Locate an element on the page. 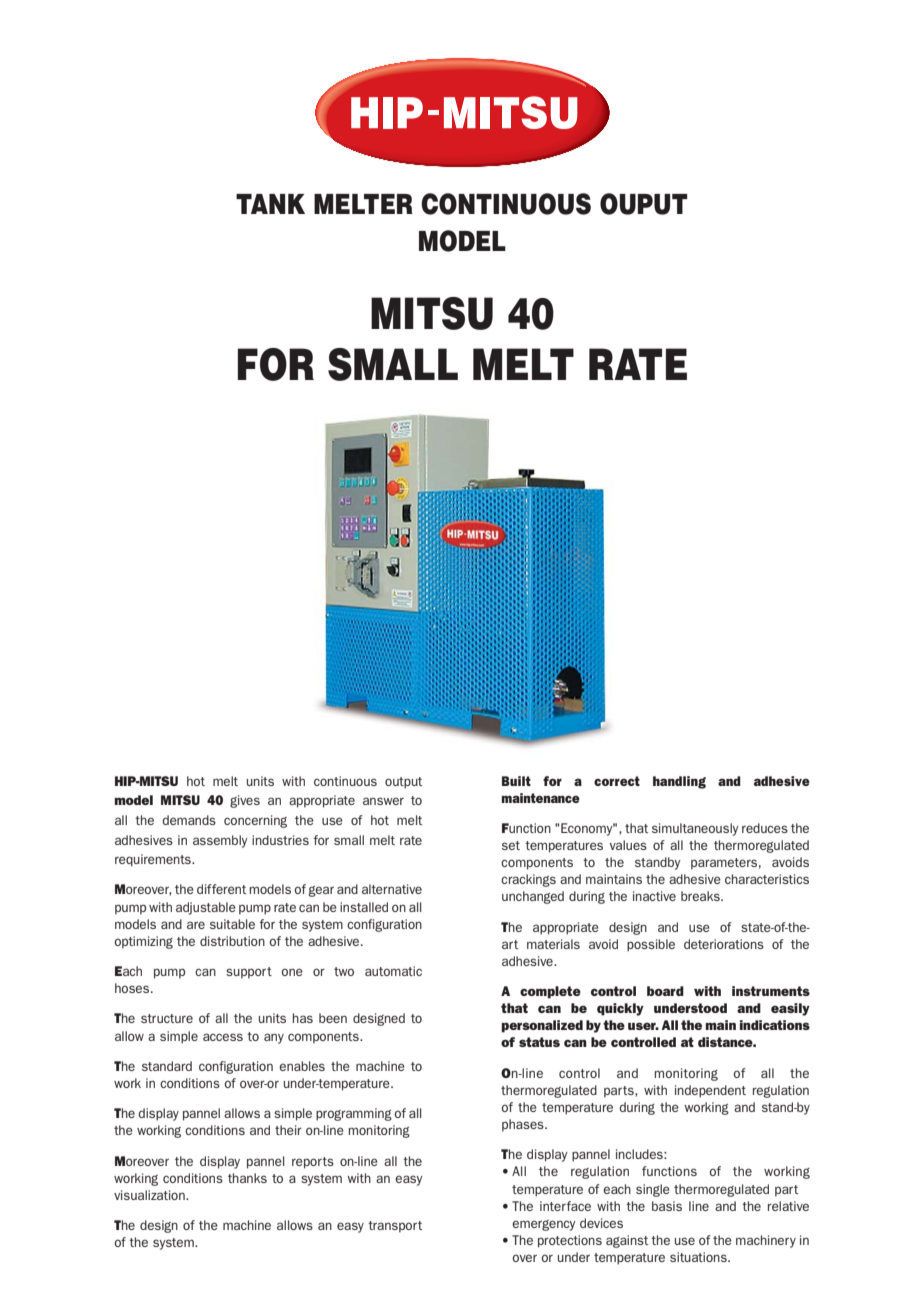 This image has height=1308, width=924. thanks is located at coordinates (247, 1178).
